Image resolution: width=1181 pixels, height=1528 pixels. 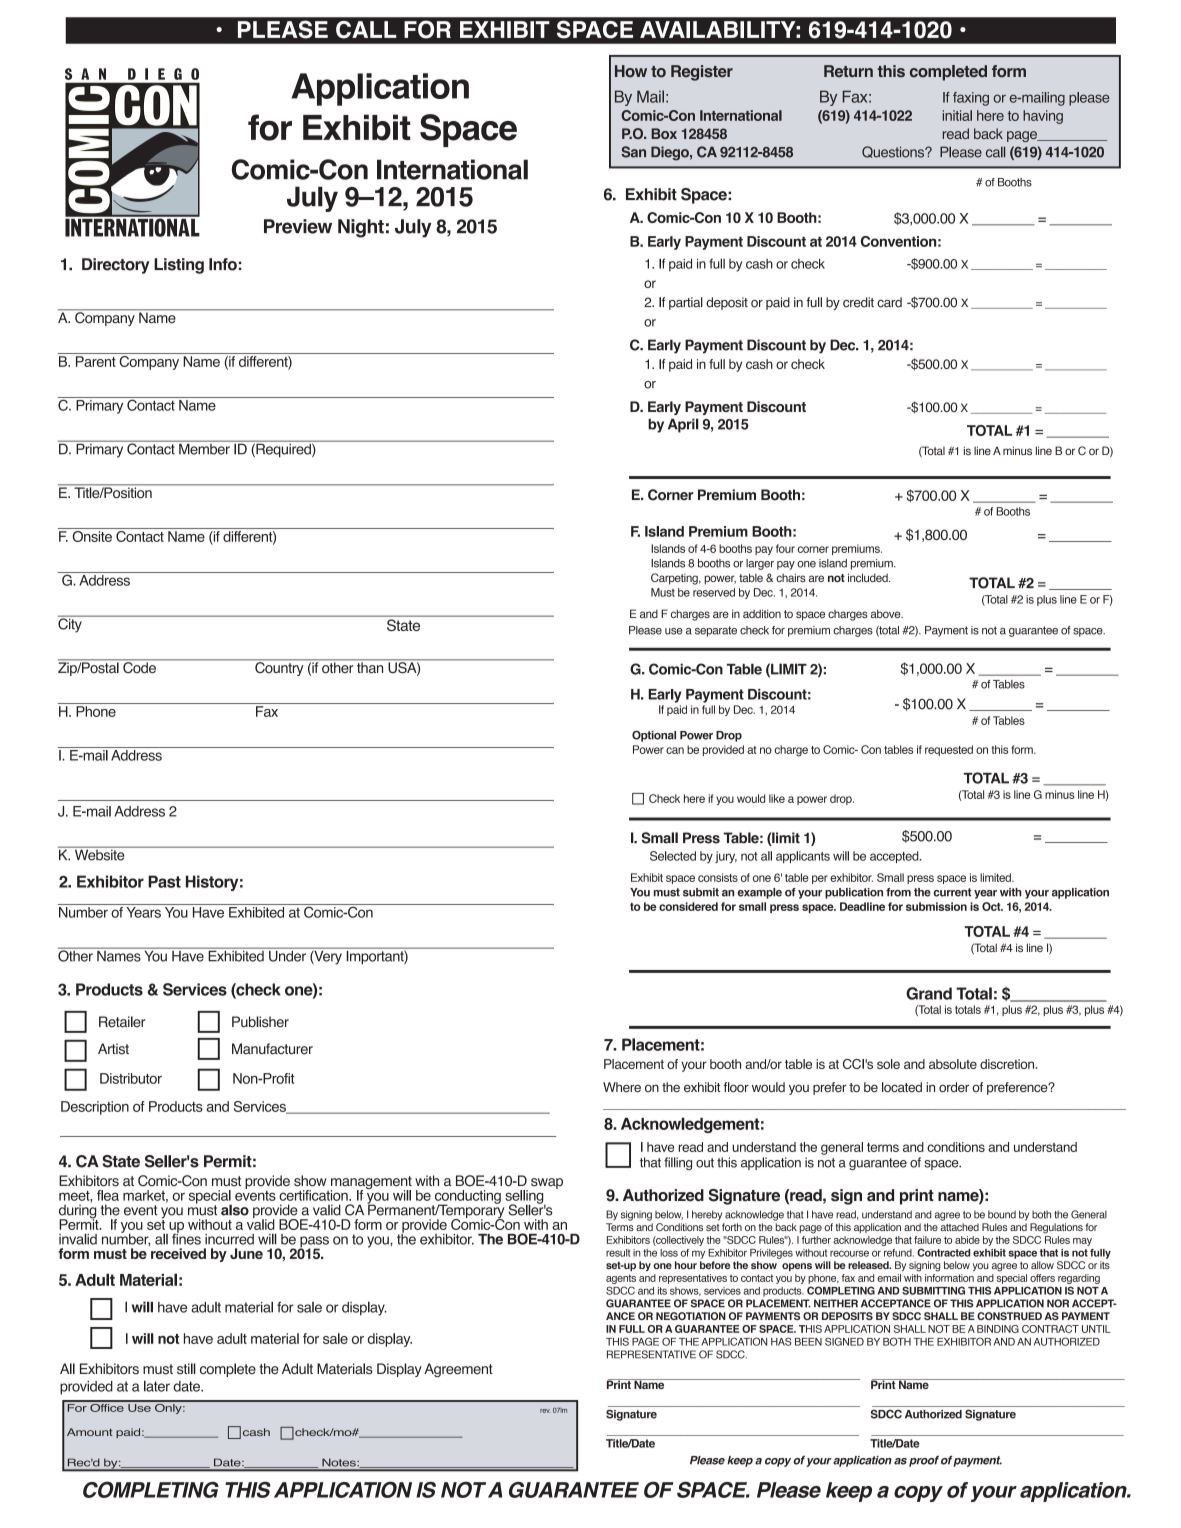 What do you see at coordinates (654, 736) in the document?
I see `Optional` at bounding box center [654, 736].
